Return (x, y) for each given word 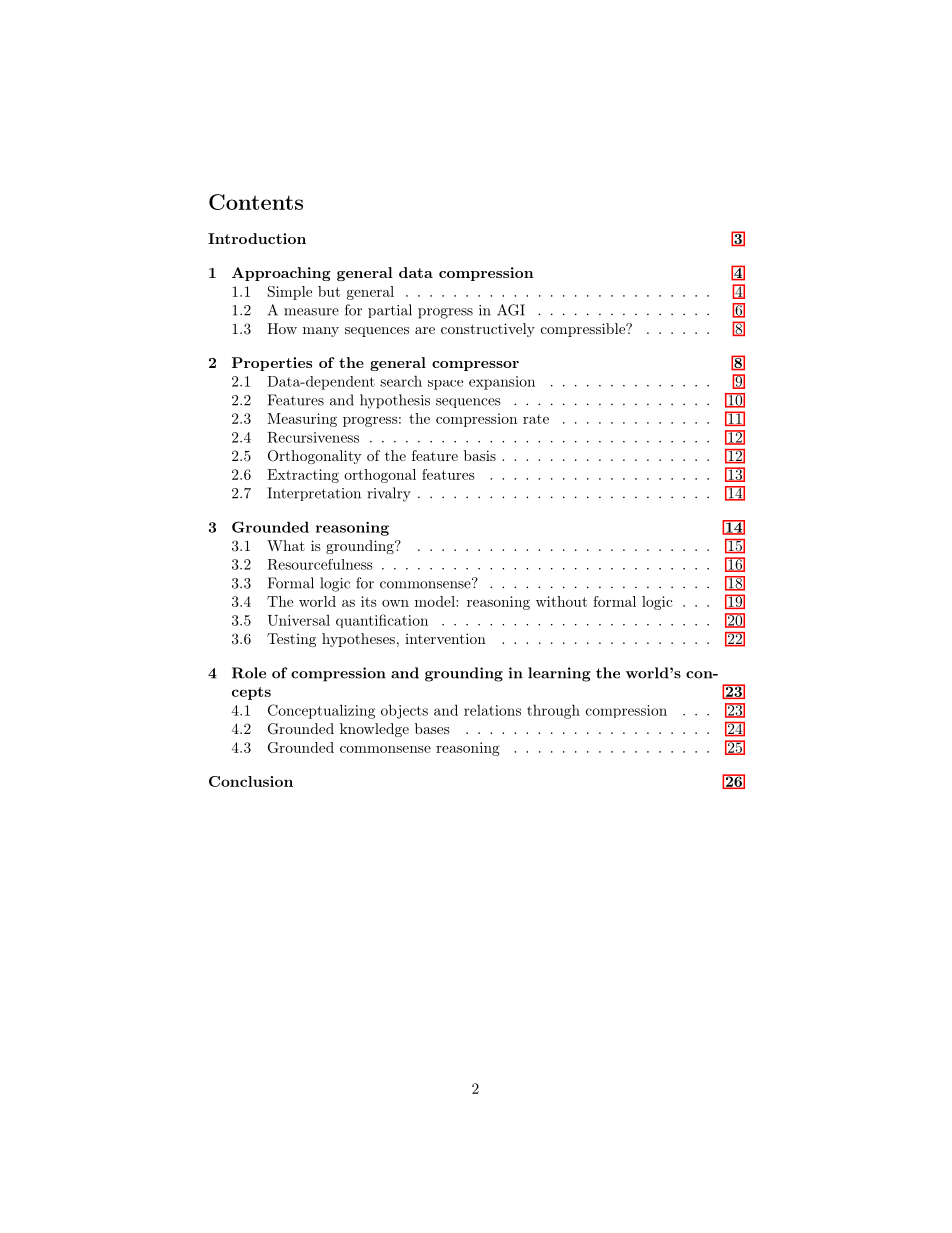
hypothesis (395, 401)
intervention (445, 638)
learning (559, 674)
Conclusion (251, 781)
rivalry (389, 494)
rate (536, 419)
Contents (256, 202)
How (282, 328)
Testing (291, 640)
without (561, 601)
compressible (584, 330)
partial (390, 311)
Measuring (302, 420)
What (286, 545)
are (425, 330)
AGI (511, 310)
